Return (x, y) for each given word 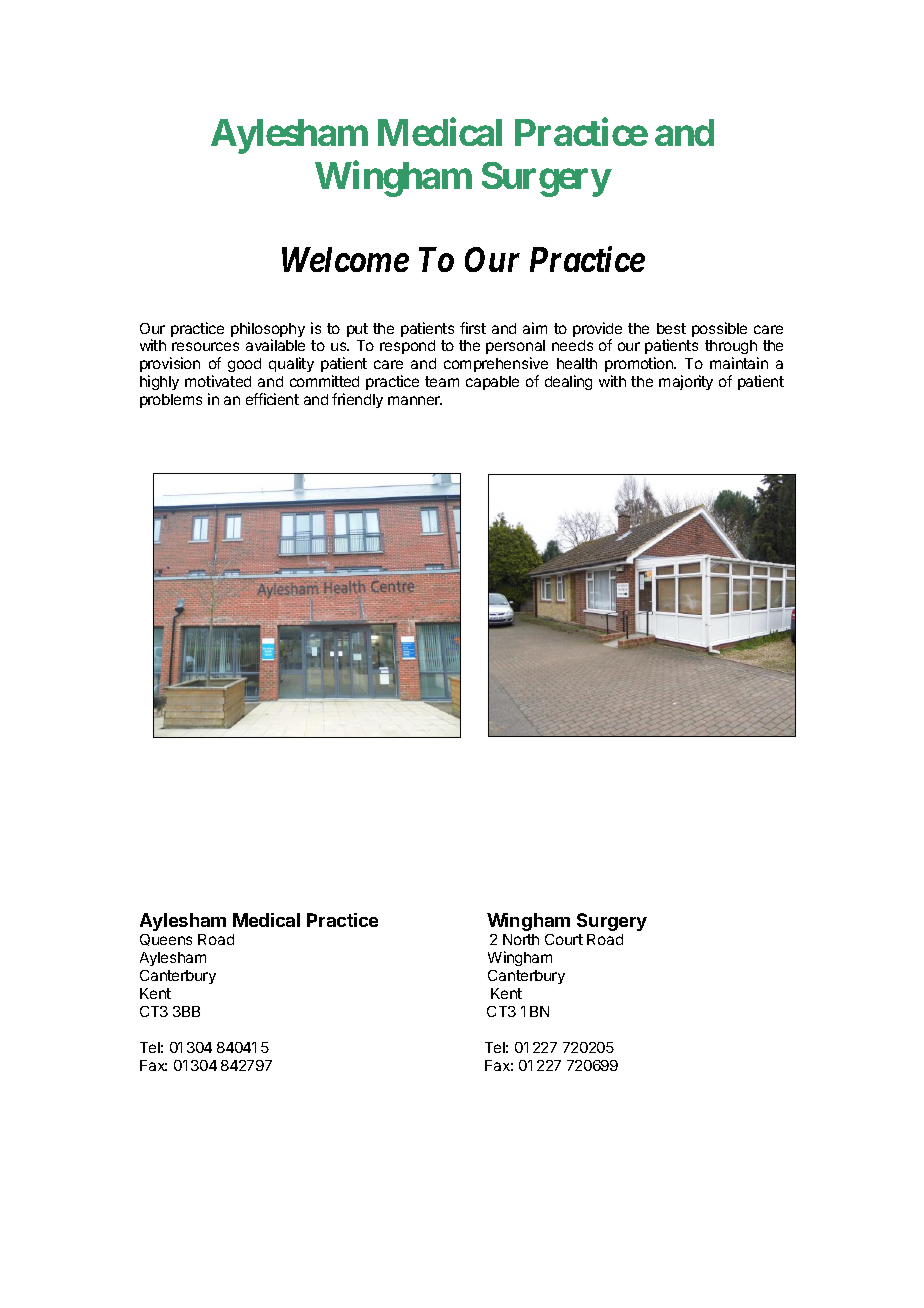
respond (407, 347)
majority (686, 382)
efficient (272, 399)
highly (159, 382)
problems (171, 401)
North (521, 939)
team (442, 381)
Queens (166, 940)
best (671, 328)
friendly (357, 400)
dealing (568, 382)
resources (205, 346)
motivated (218, 381)
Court (564, 939)
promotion (640, 366)
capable (492, 383)
